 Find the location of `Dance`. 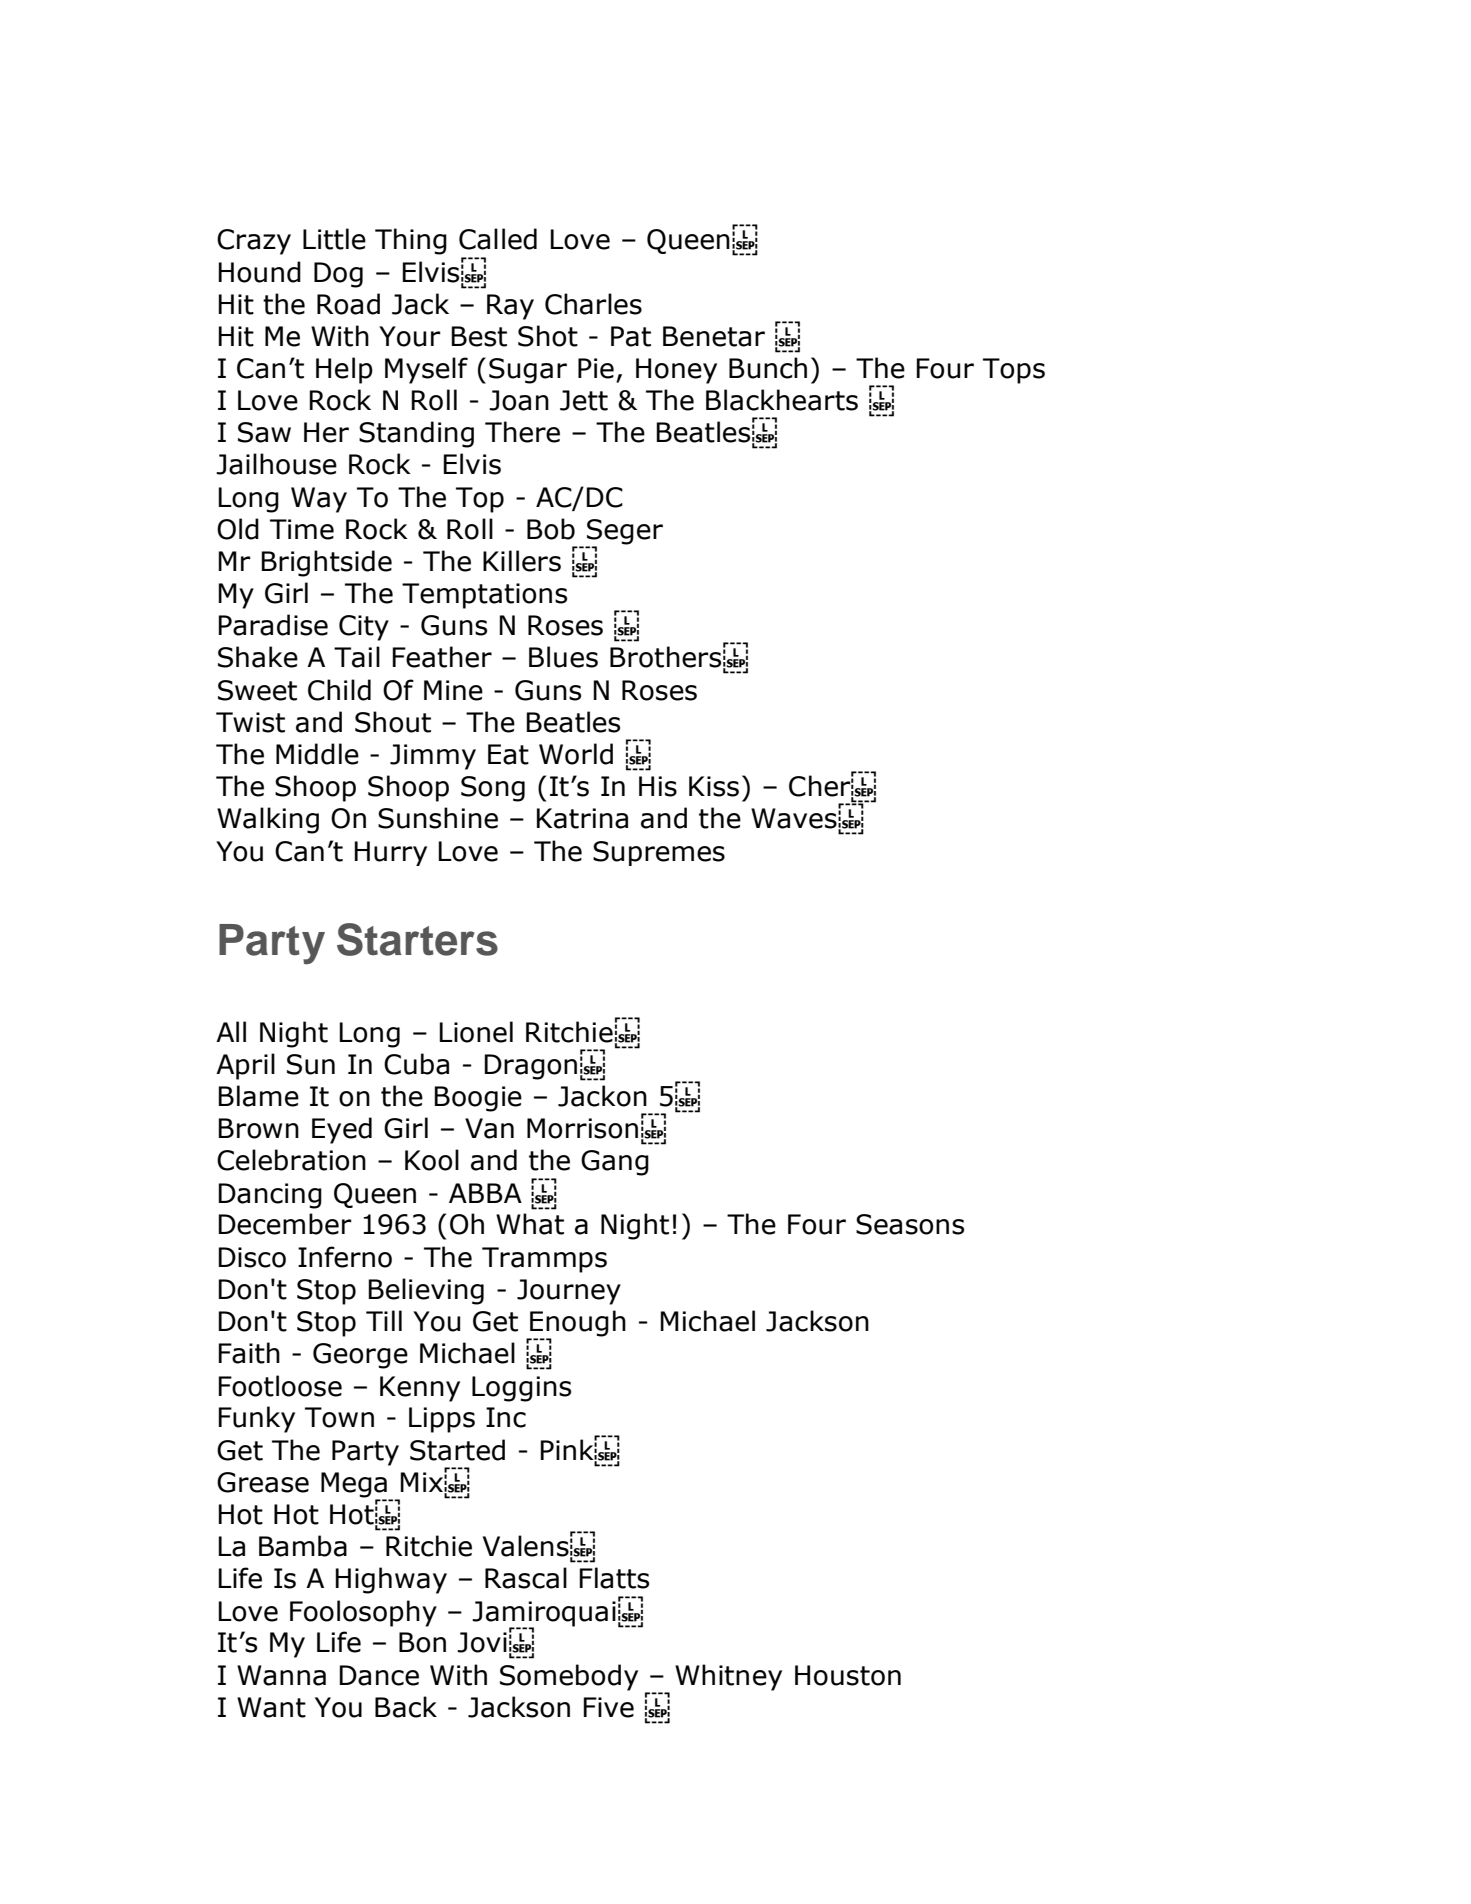

Dance is located at coordinates (379, 1675).
